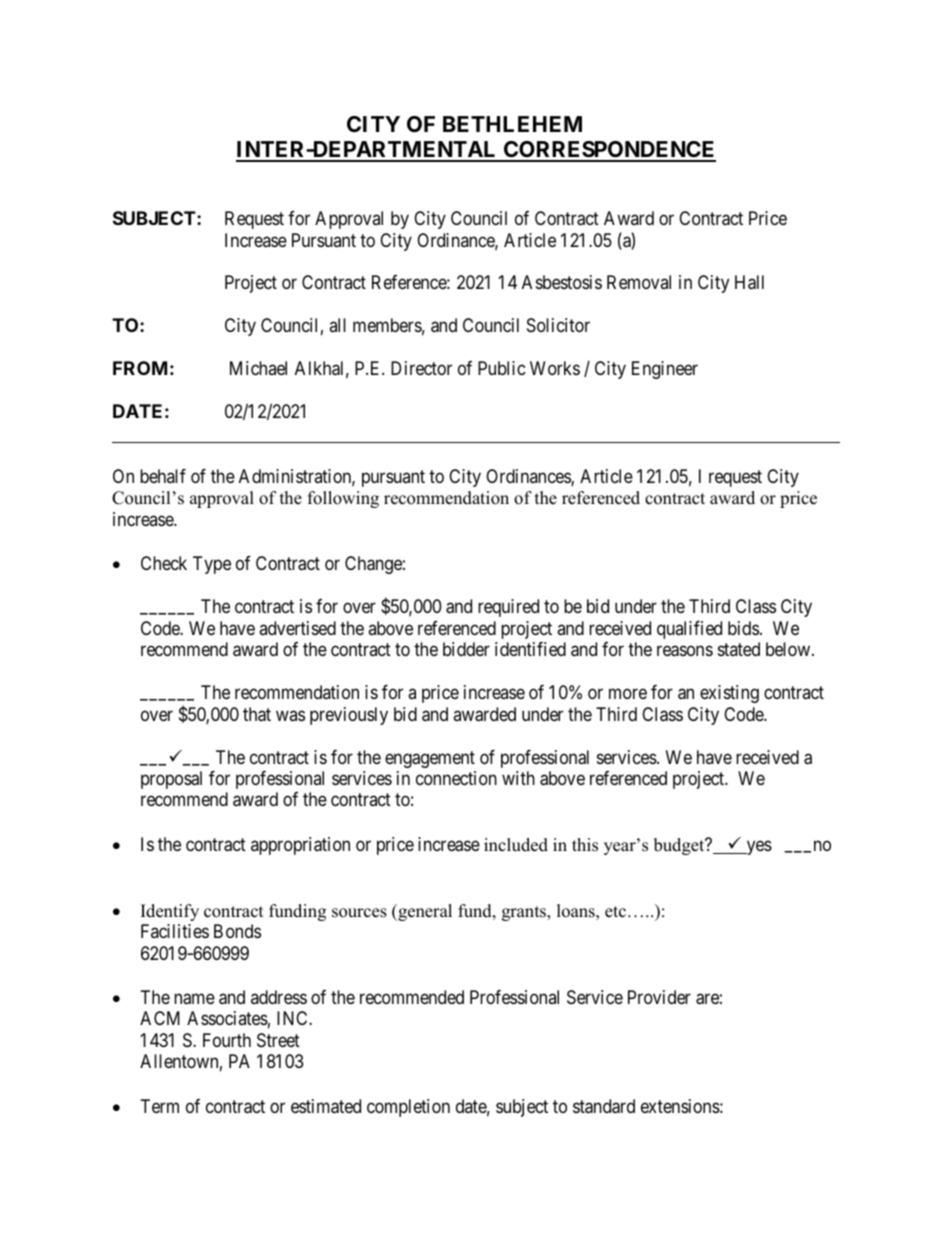 The height and width of the screenshot is (1233, 952). Describe the element at coordinates (258, 368) in the screenshot. I see `Michael` at that location.
